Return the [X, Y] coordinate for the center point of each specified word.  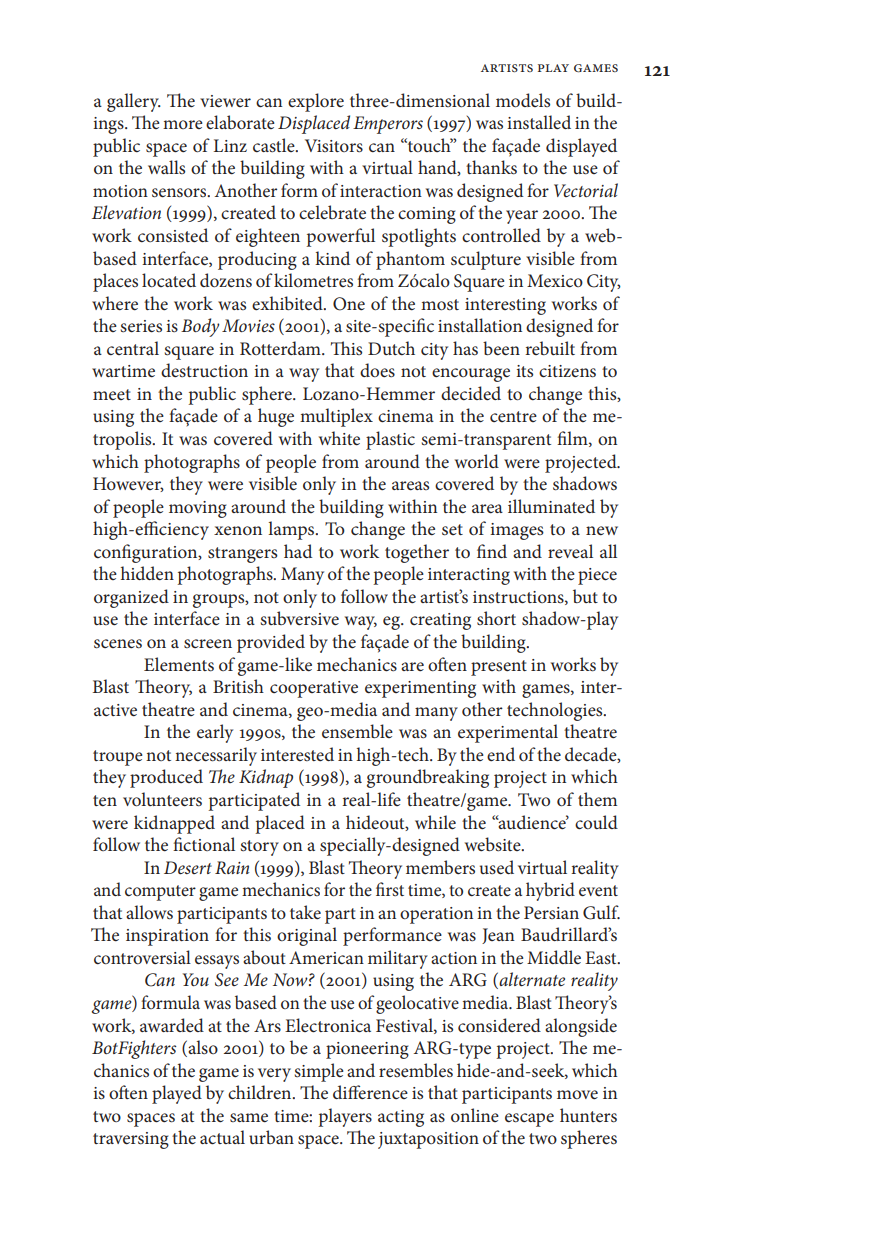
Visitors [334, 145]
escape [529, 1120]
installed [539, 122]
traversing [131, 1140]
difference [370, 1092]
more [183, 124]
